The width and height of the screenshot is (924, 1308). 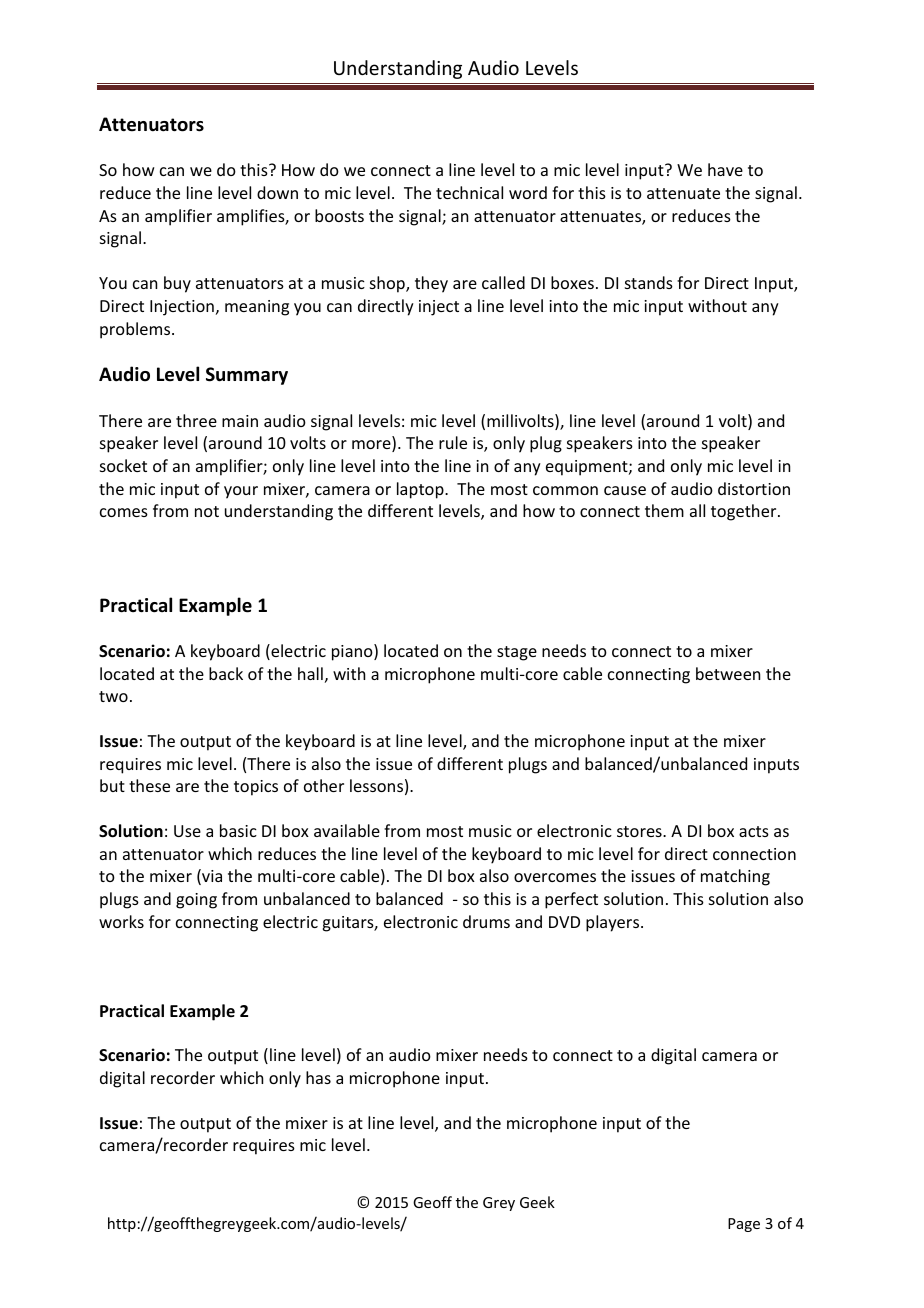 What do you see at coordinates (469, 192) in the screenshot?
I see `technical` at bounding box center [469, 192].
